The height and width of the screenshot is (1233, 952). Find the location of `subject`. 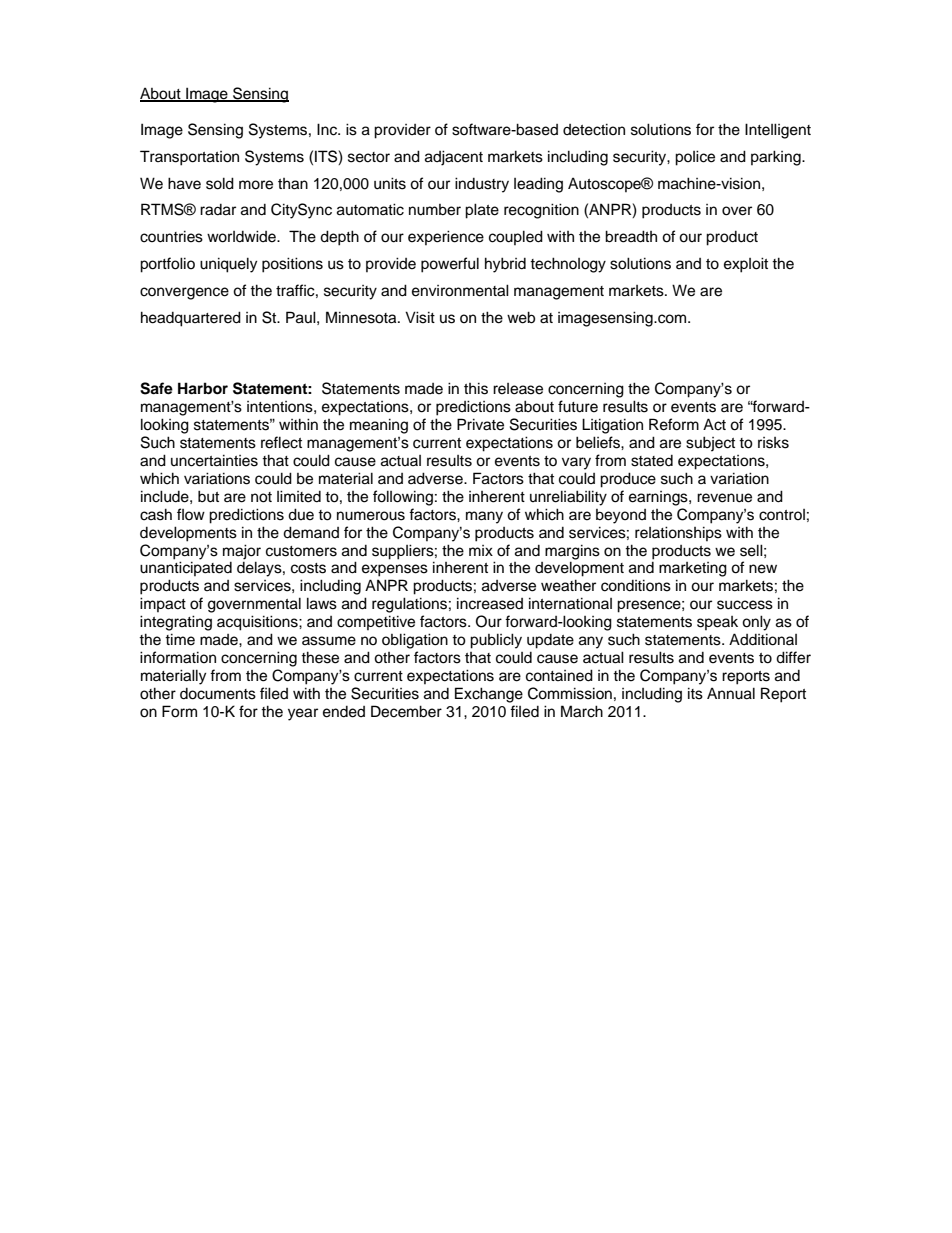

subject is located at coordinates (710, 444).
